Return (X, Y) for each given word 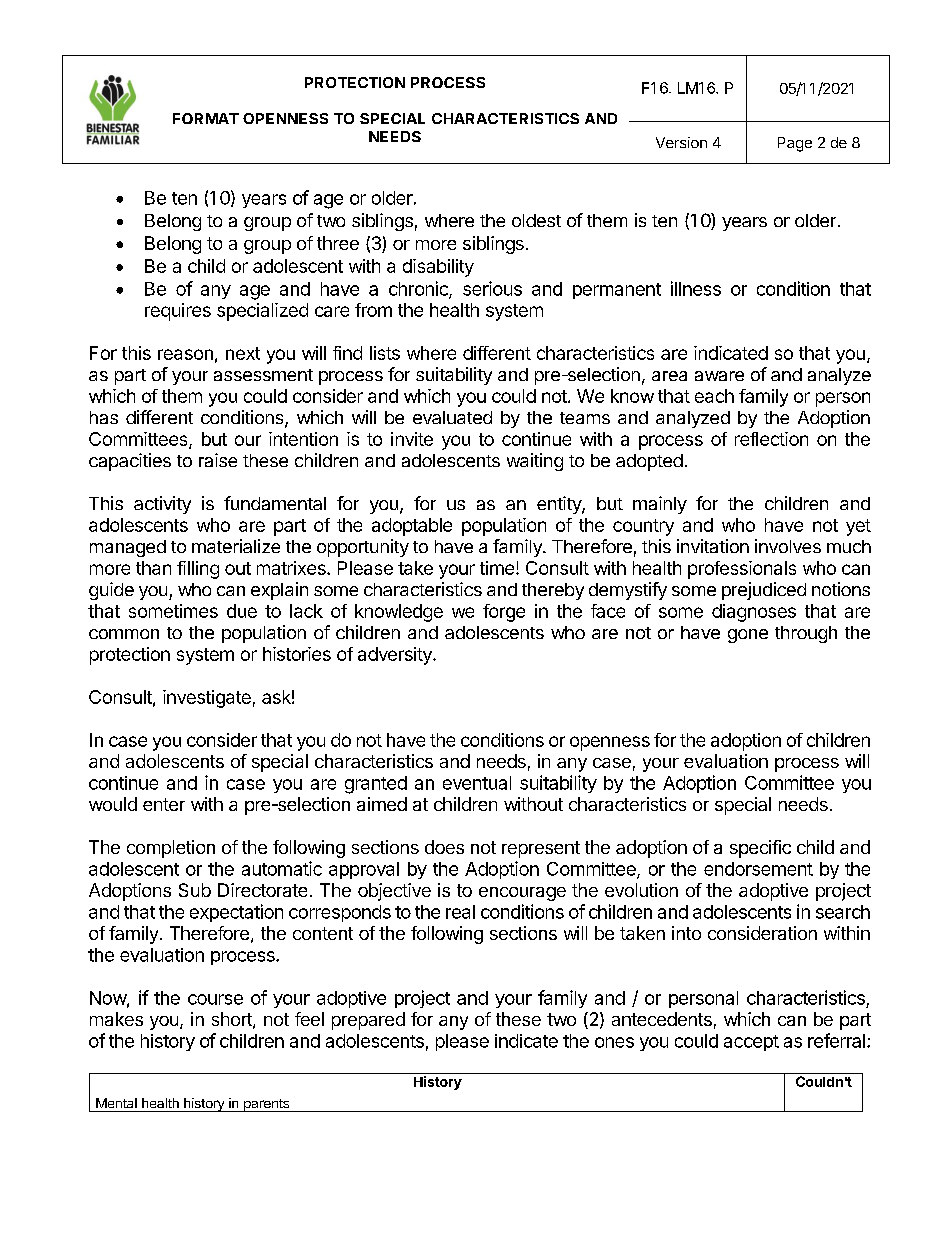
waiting (535, 462)
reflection (771, 439)
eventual (477, 783)
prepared (368, 1021)
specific (760, 849)
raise (218, 460)
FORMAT (206, 118)
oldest (536, 220)
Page (795, 144)
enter (164, 804)
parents (266, 1105)
